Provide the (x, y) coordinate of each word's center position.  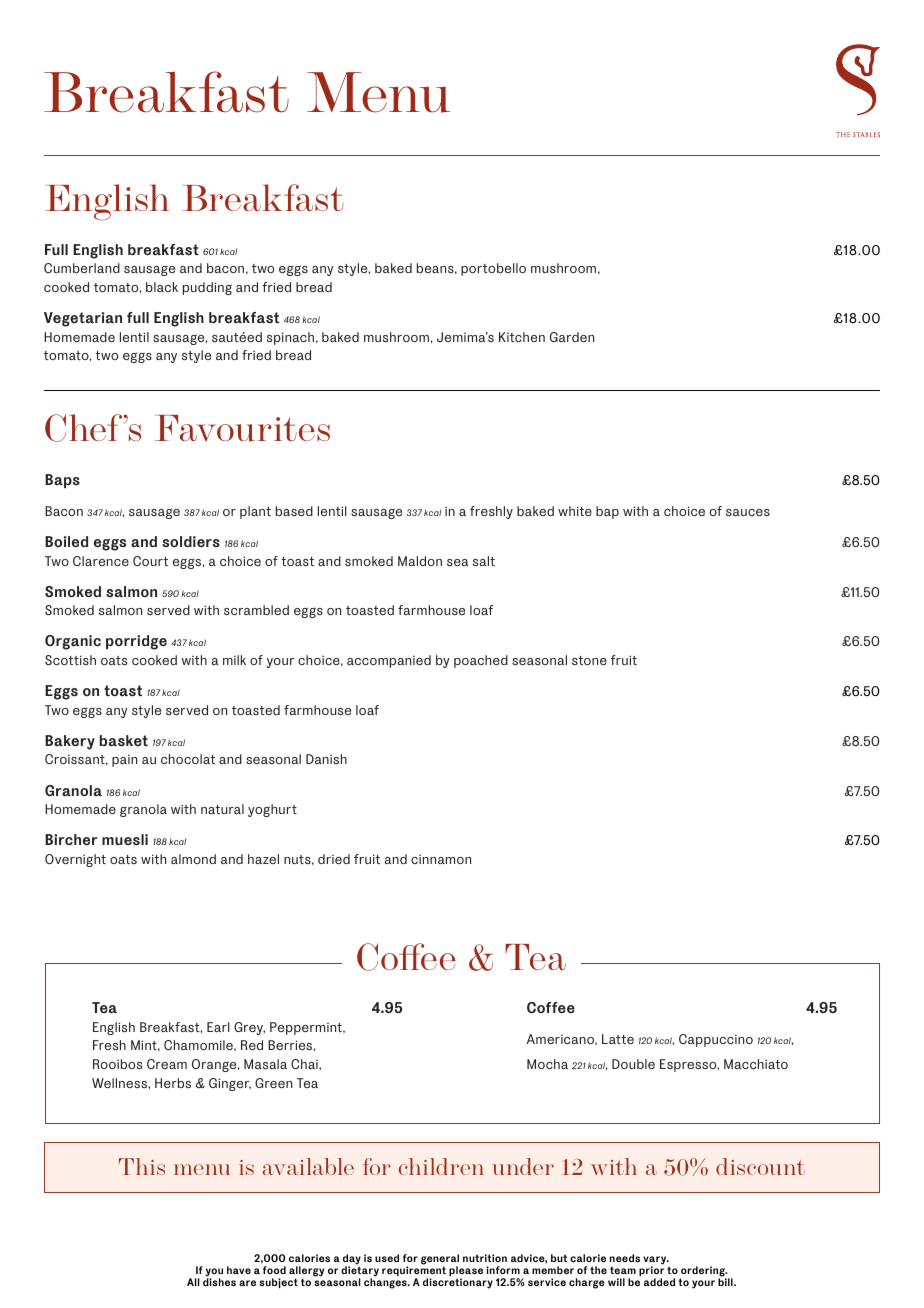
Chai (305, 1064)
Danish (326, 759)
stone (589, 660)
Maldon (420, 561)
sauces (748, 512)
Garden (572, 337)
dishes (219, 1282)
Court (150, 561)
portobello (493, 269)
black (162, 287)
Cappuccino (716, 1040)
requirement (414, 1272)
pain (124, 761)
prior (651, 1272)
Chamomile (199, 1045)
